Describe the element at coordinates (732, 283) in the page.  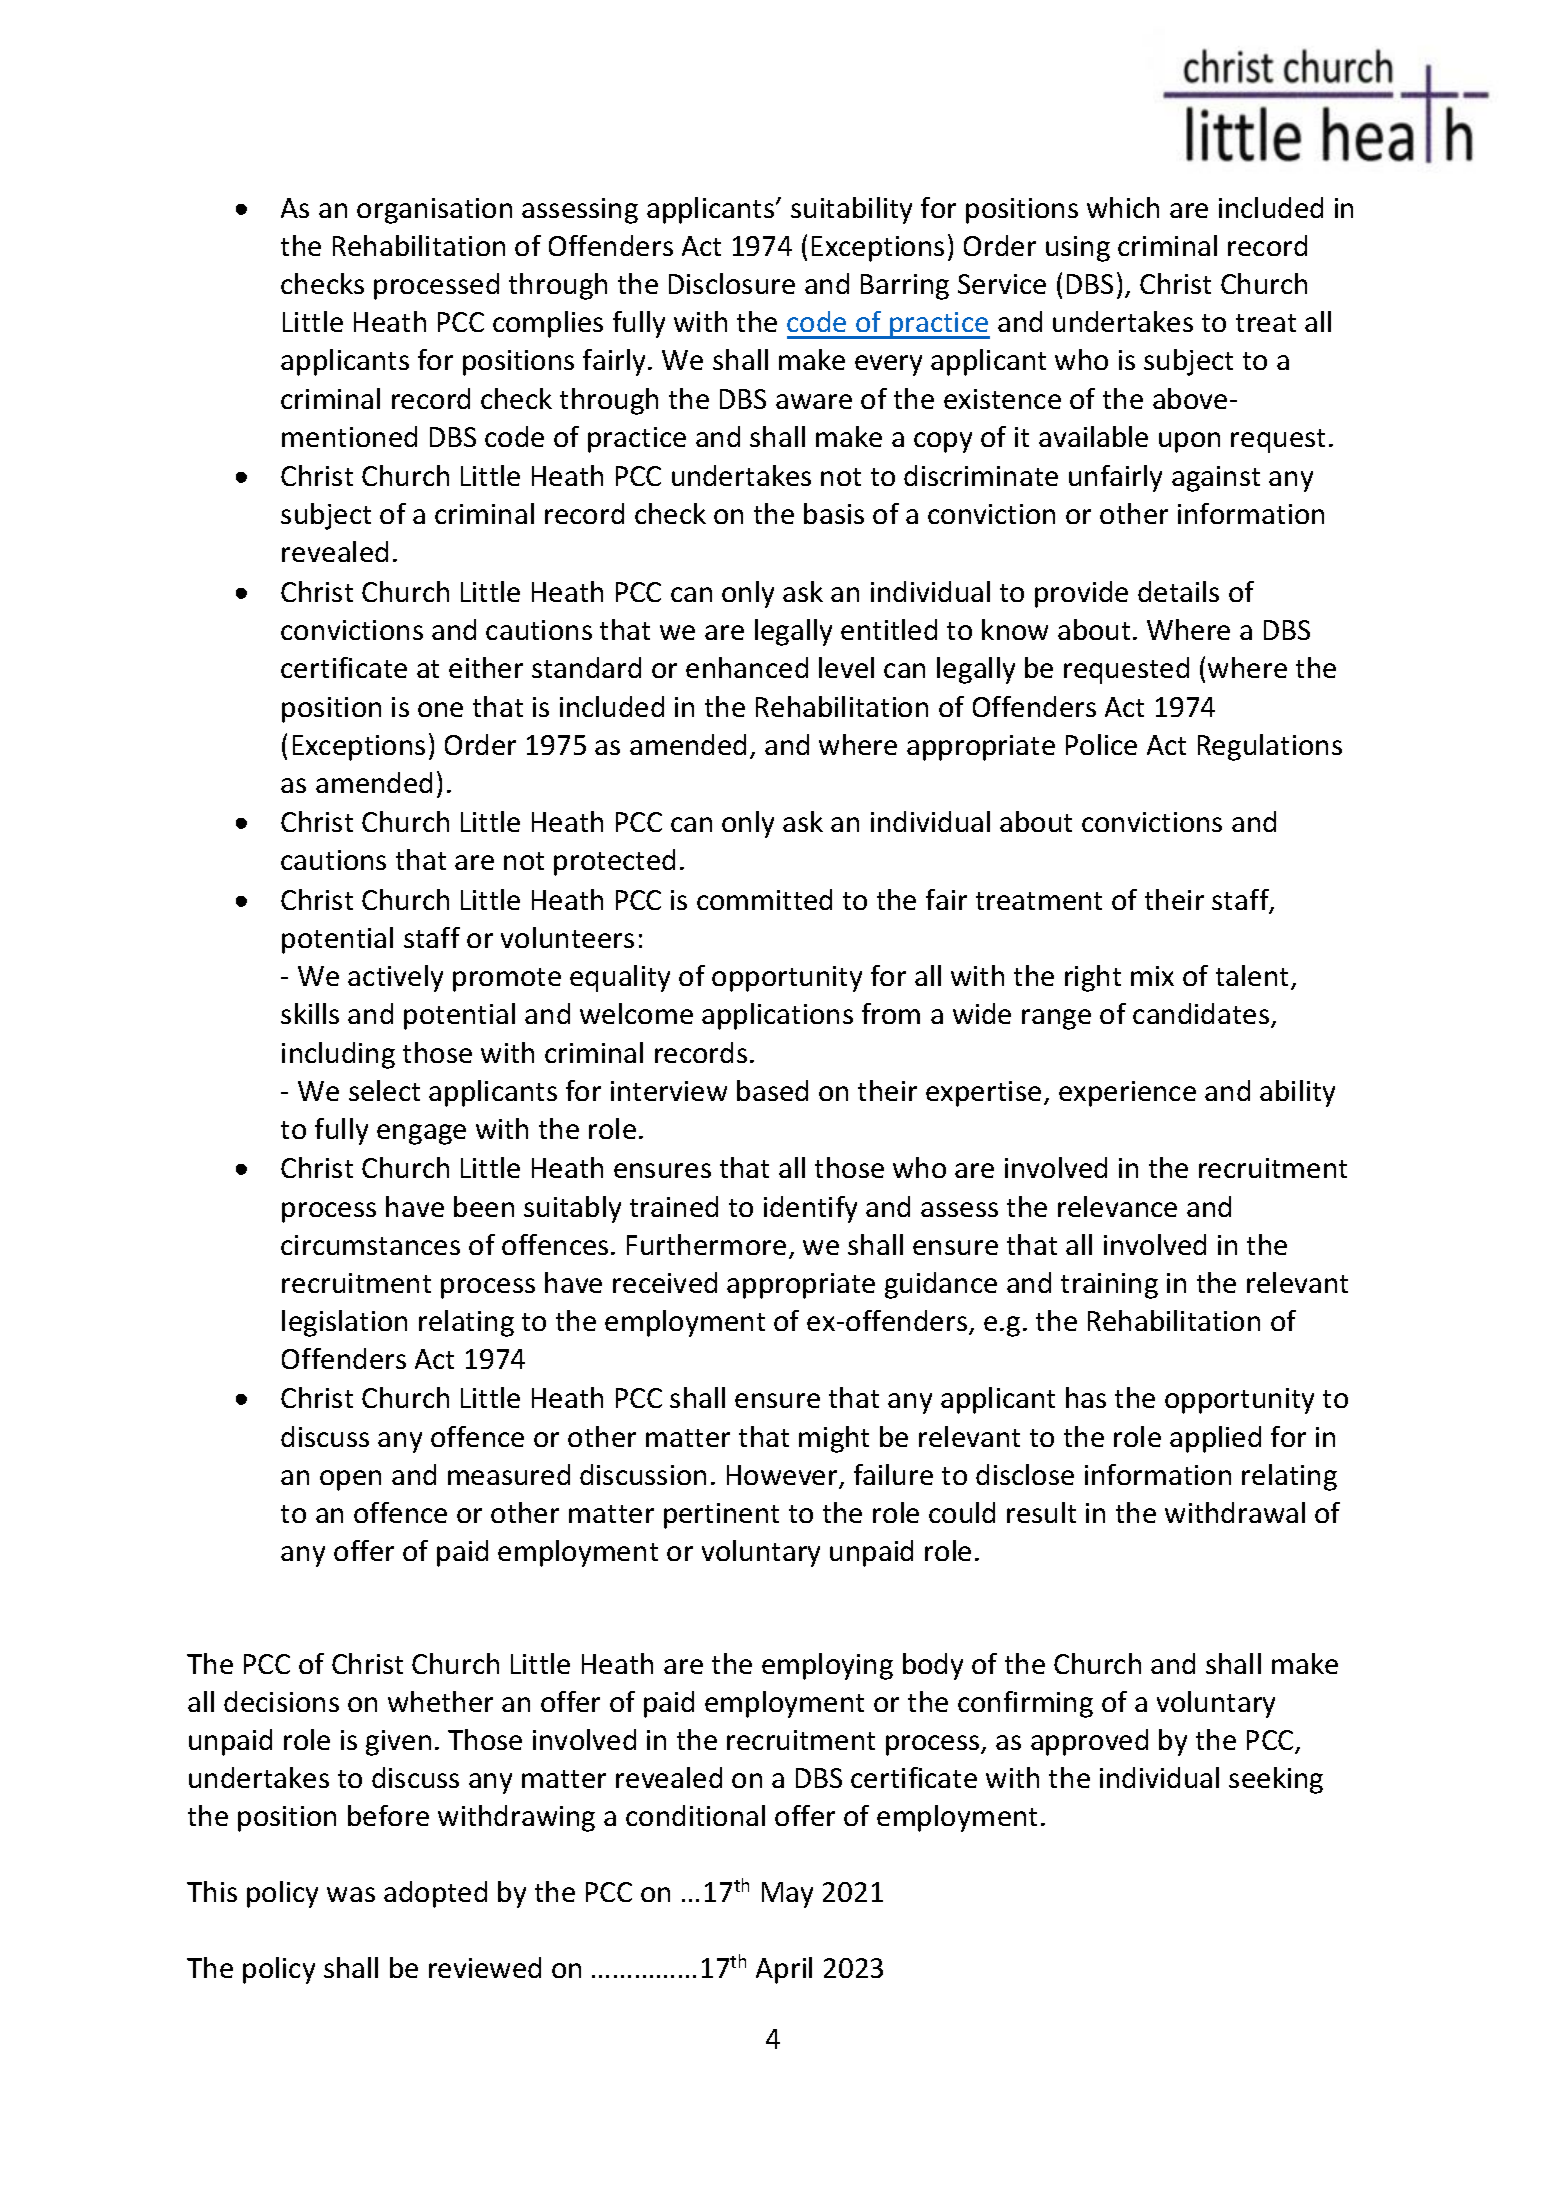
I see `Disclosure` at that location.
